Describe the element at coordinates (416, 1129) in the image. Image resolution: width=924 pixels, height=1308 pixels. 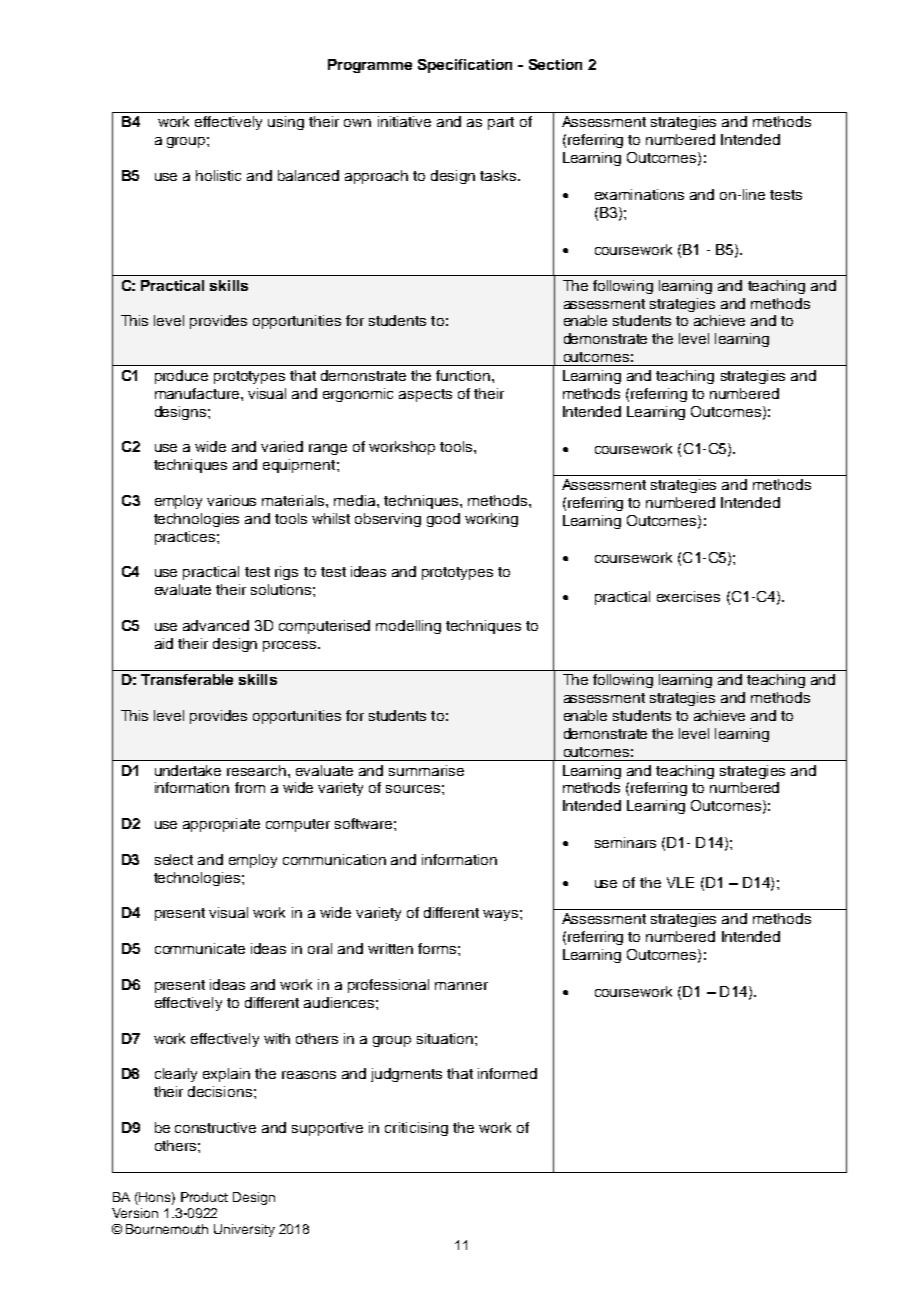
I see `criticising` at that location.
